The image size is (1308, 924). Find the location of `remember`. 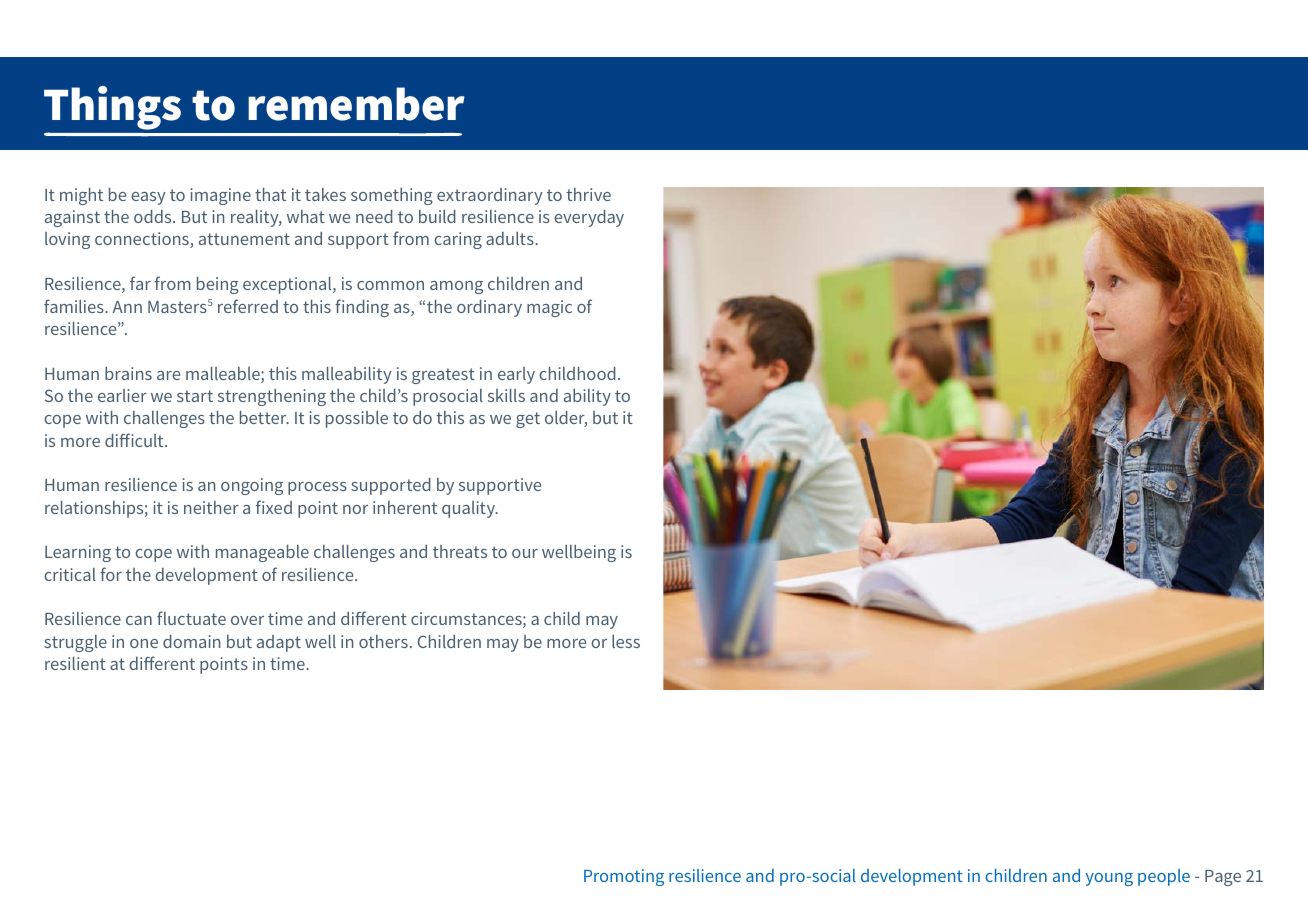

remember is located at coordinates (356, 104).
